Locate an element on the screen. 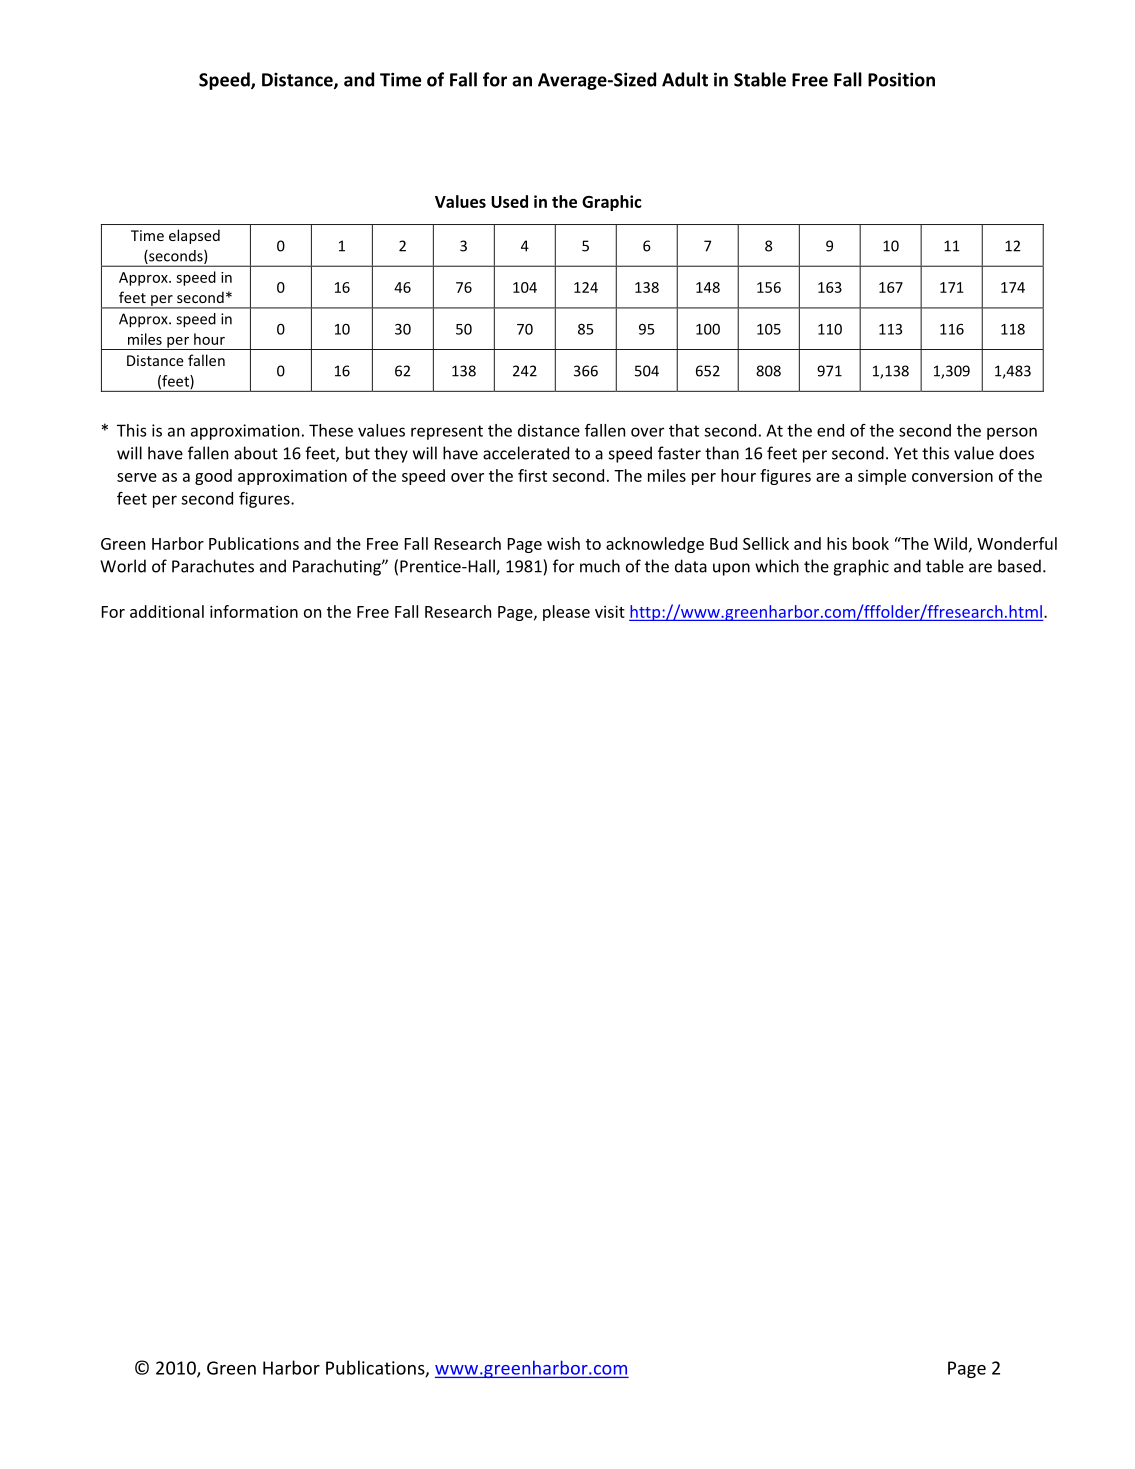  about is located at coordinates (256, 453).
